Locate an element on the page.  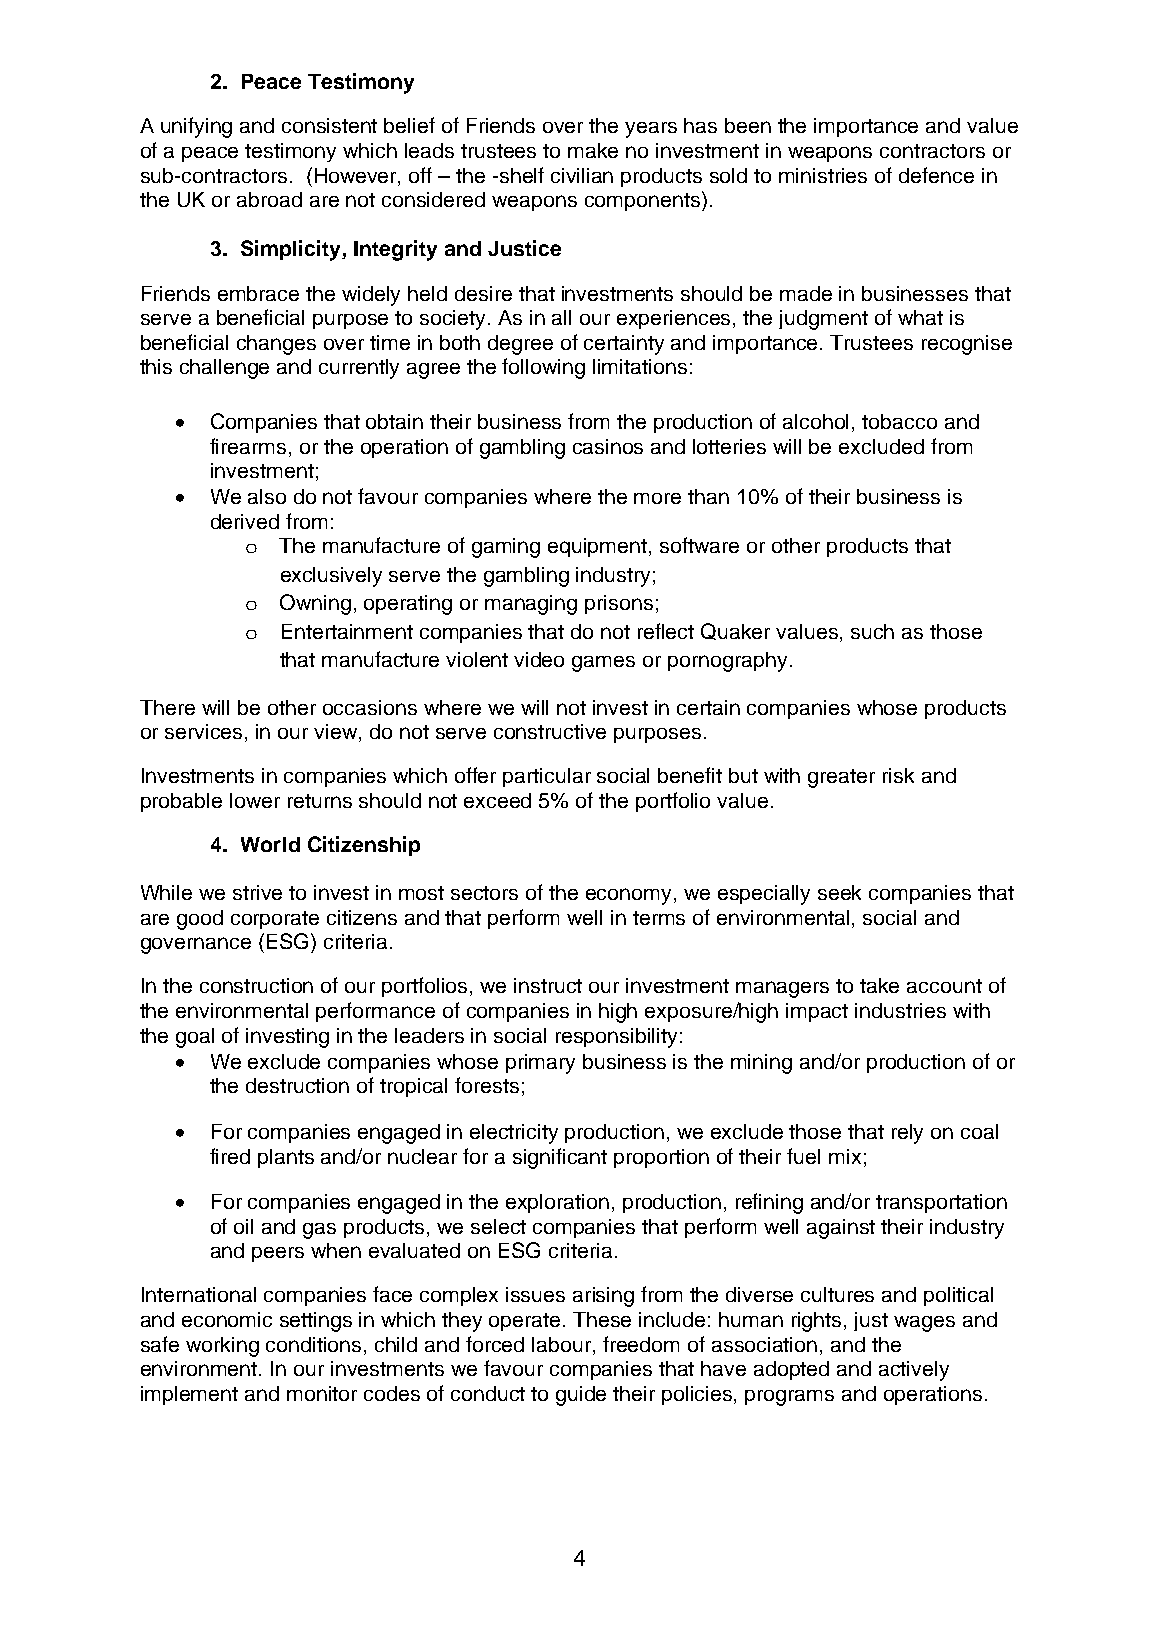
challenge is located at coordinates (224, 369).
